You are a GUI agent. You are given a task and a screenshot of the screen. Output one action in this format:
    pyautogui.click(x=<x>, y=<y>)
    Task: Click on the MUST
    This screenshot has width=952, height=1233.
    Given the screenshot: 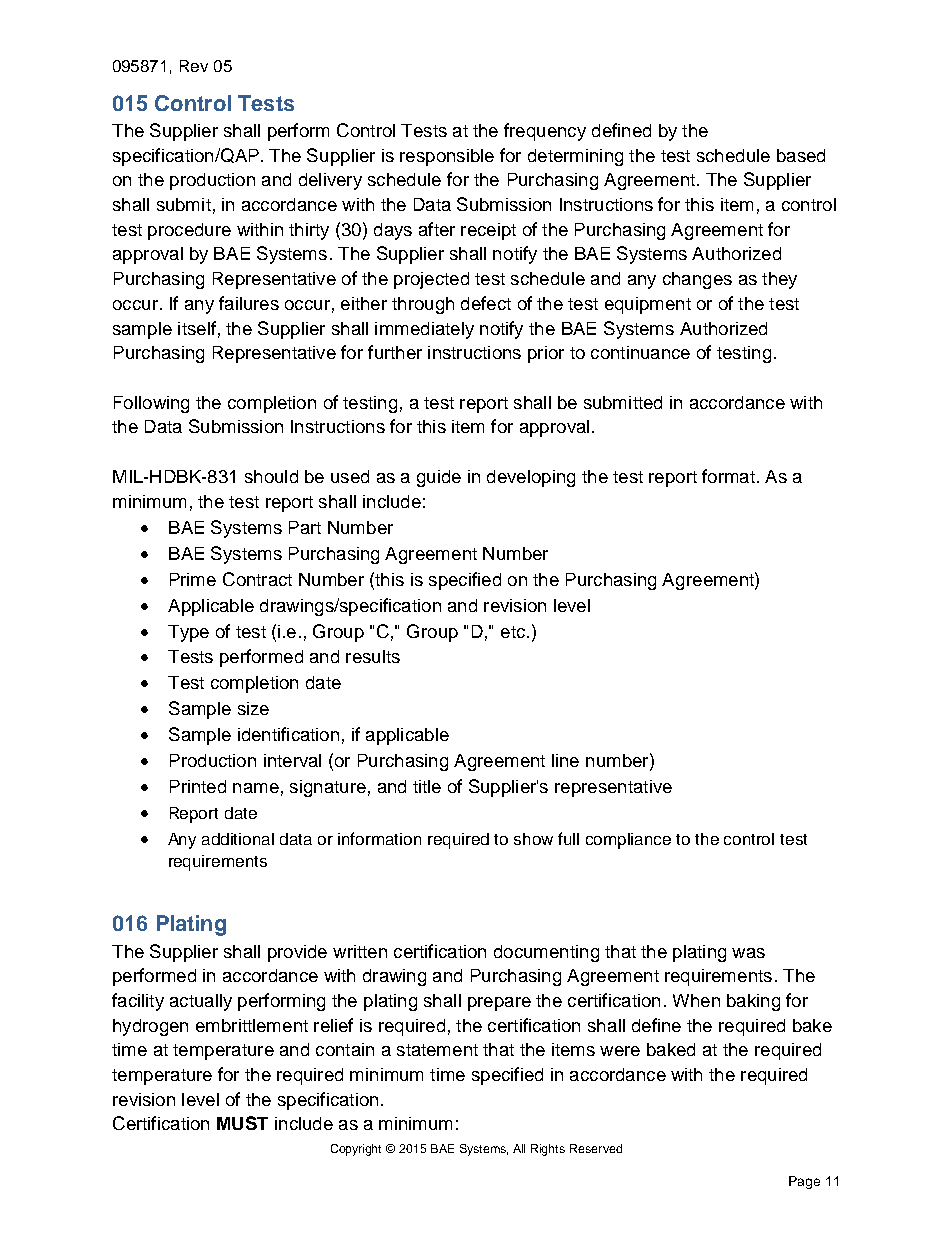 What is the action you would take?
    pyautogui.click(x=242, y=1123)
